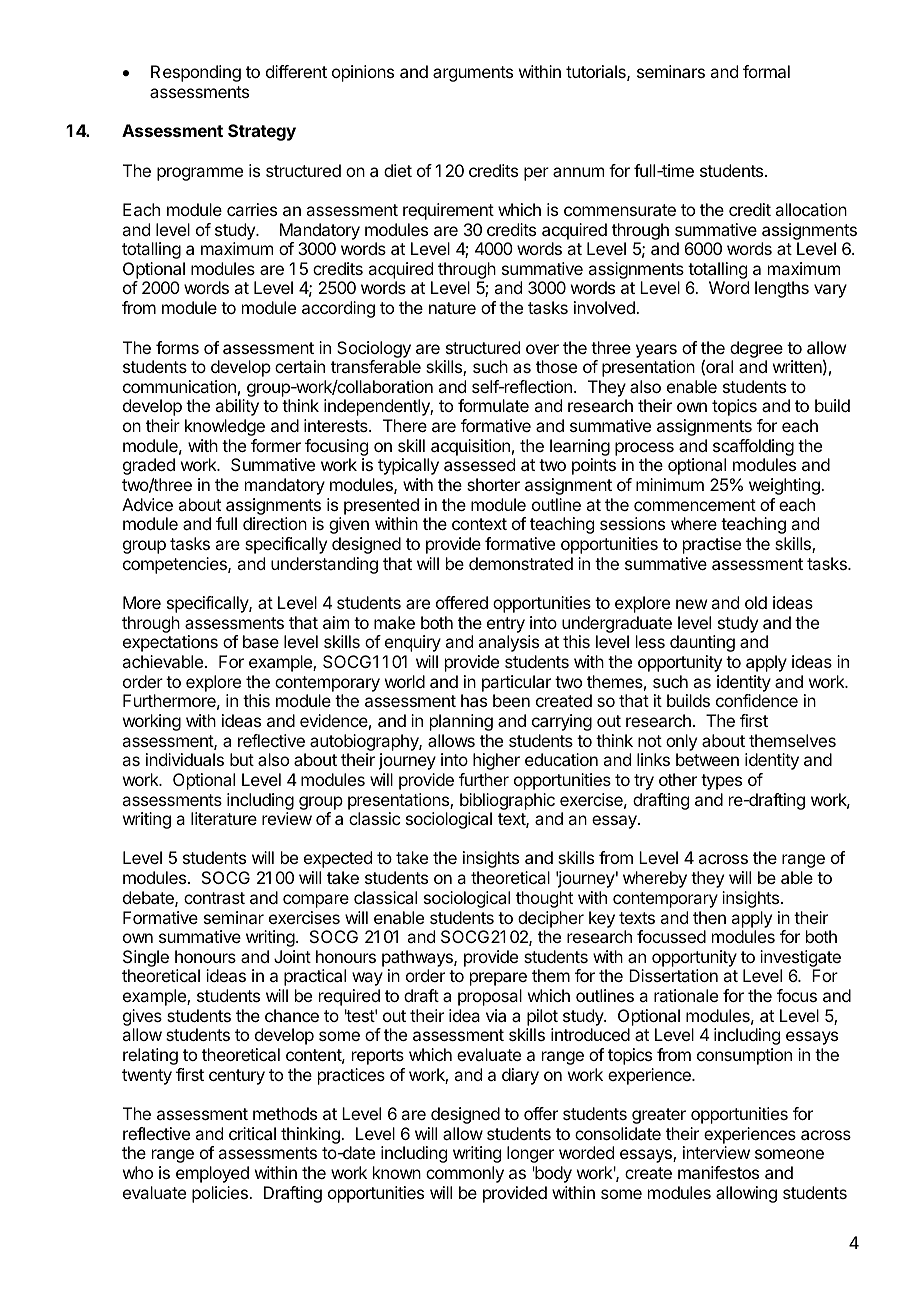  I want to click on manifestos, so click(718, 1172).
